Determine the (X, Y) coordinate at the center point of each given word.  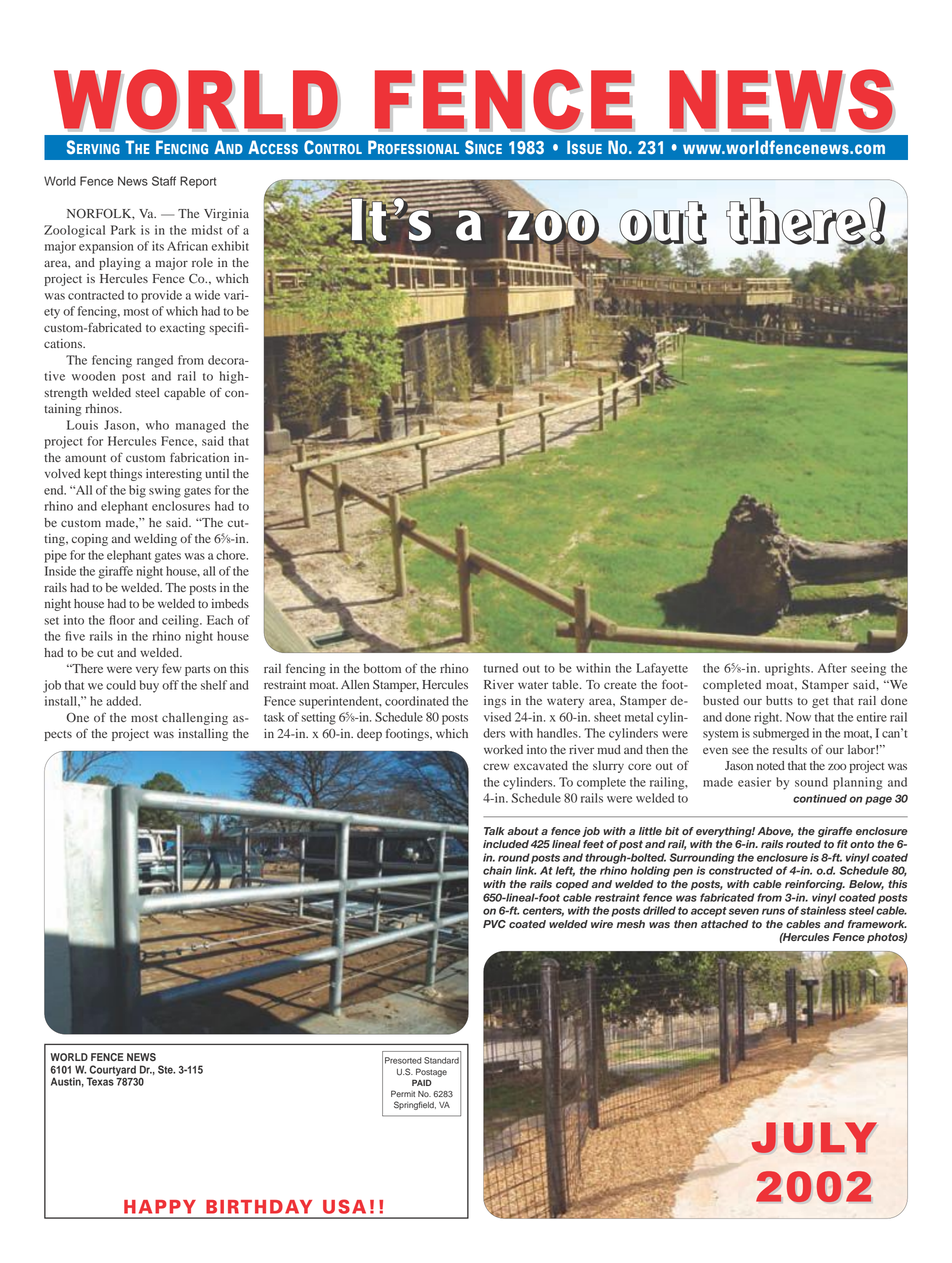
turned (501, 668)
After (832, 668)
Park (123, 230)
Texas (100, 1081)
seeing (868, 669)
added (123, 701)
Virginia (226, 215)
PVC (494, 924)
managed (201, 426)
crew (496, 766)
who (157, 425)
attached (725, 924)
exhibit (230, 246)
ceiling (181, 621)
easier (754, 782)
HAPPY (160, 1207)
